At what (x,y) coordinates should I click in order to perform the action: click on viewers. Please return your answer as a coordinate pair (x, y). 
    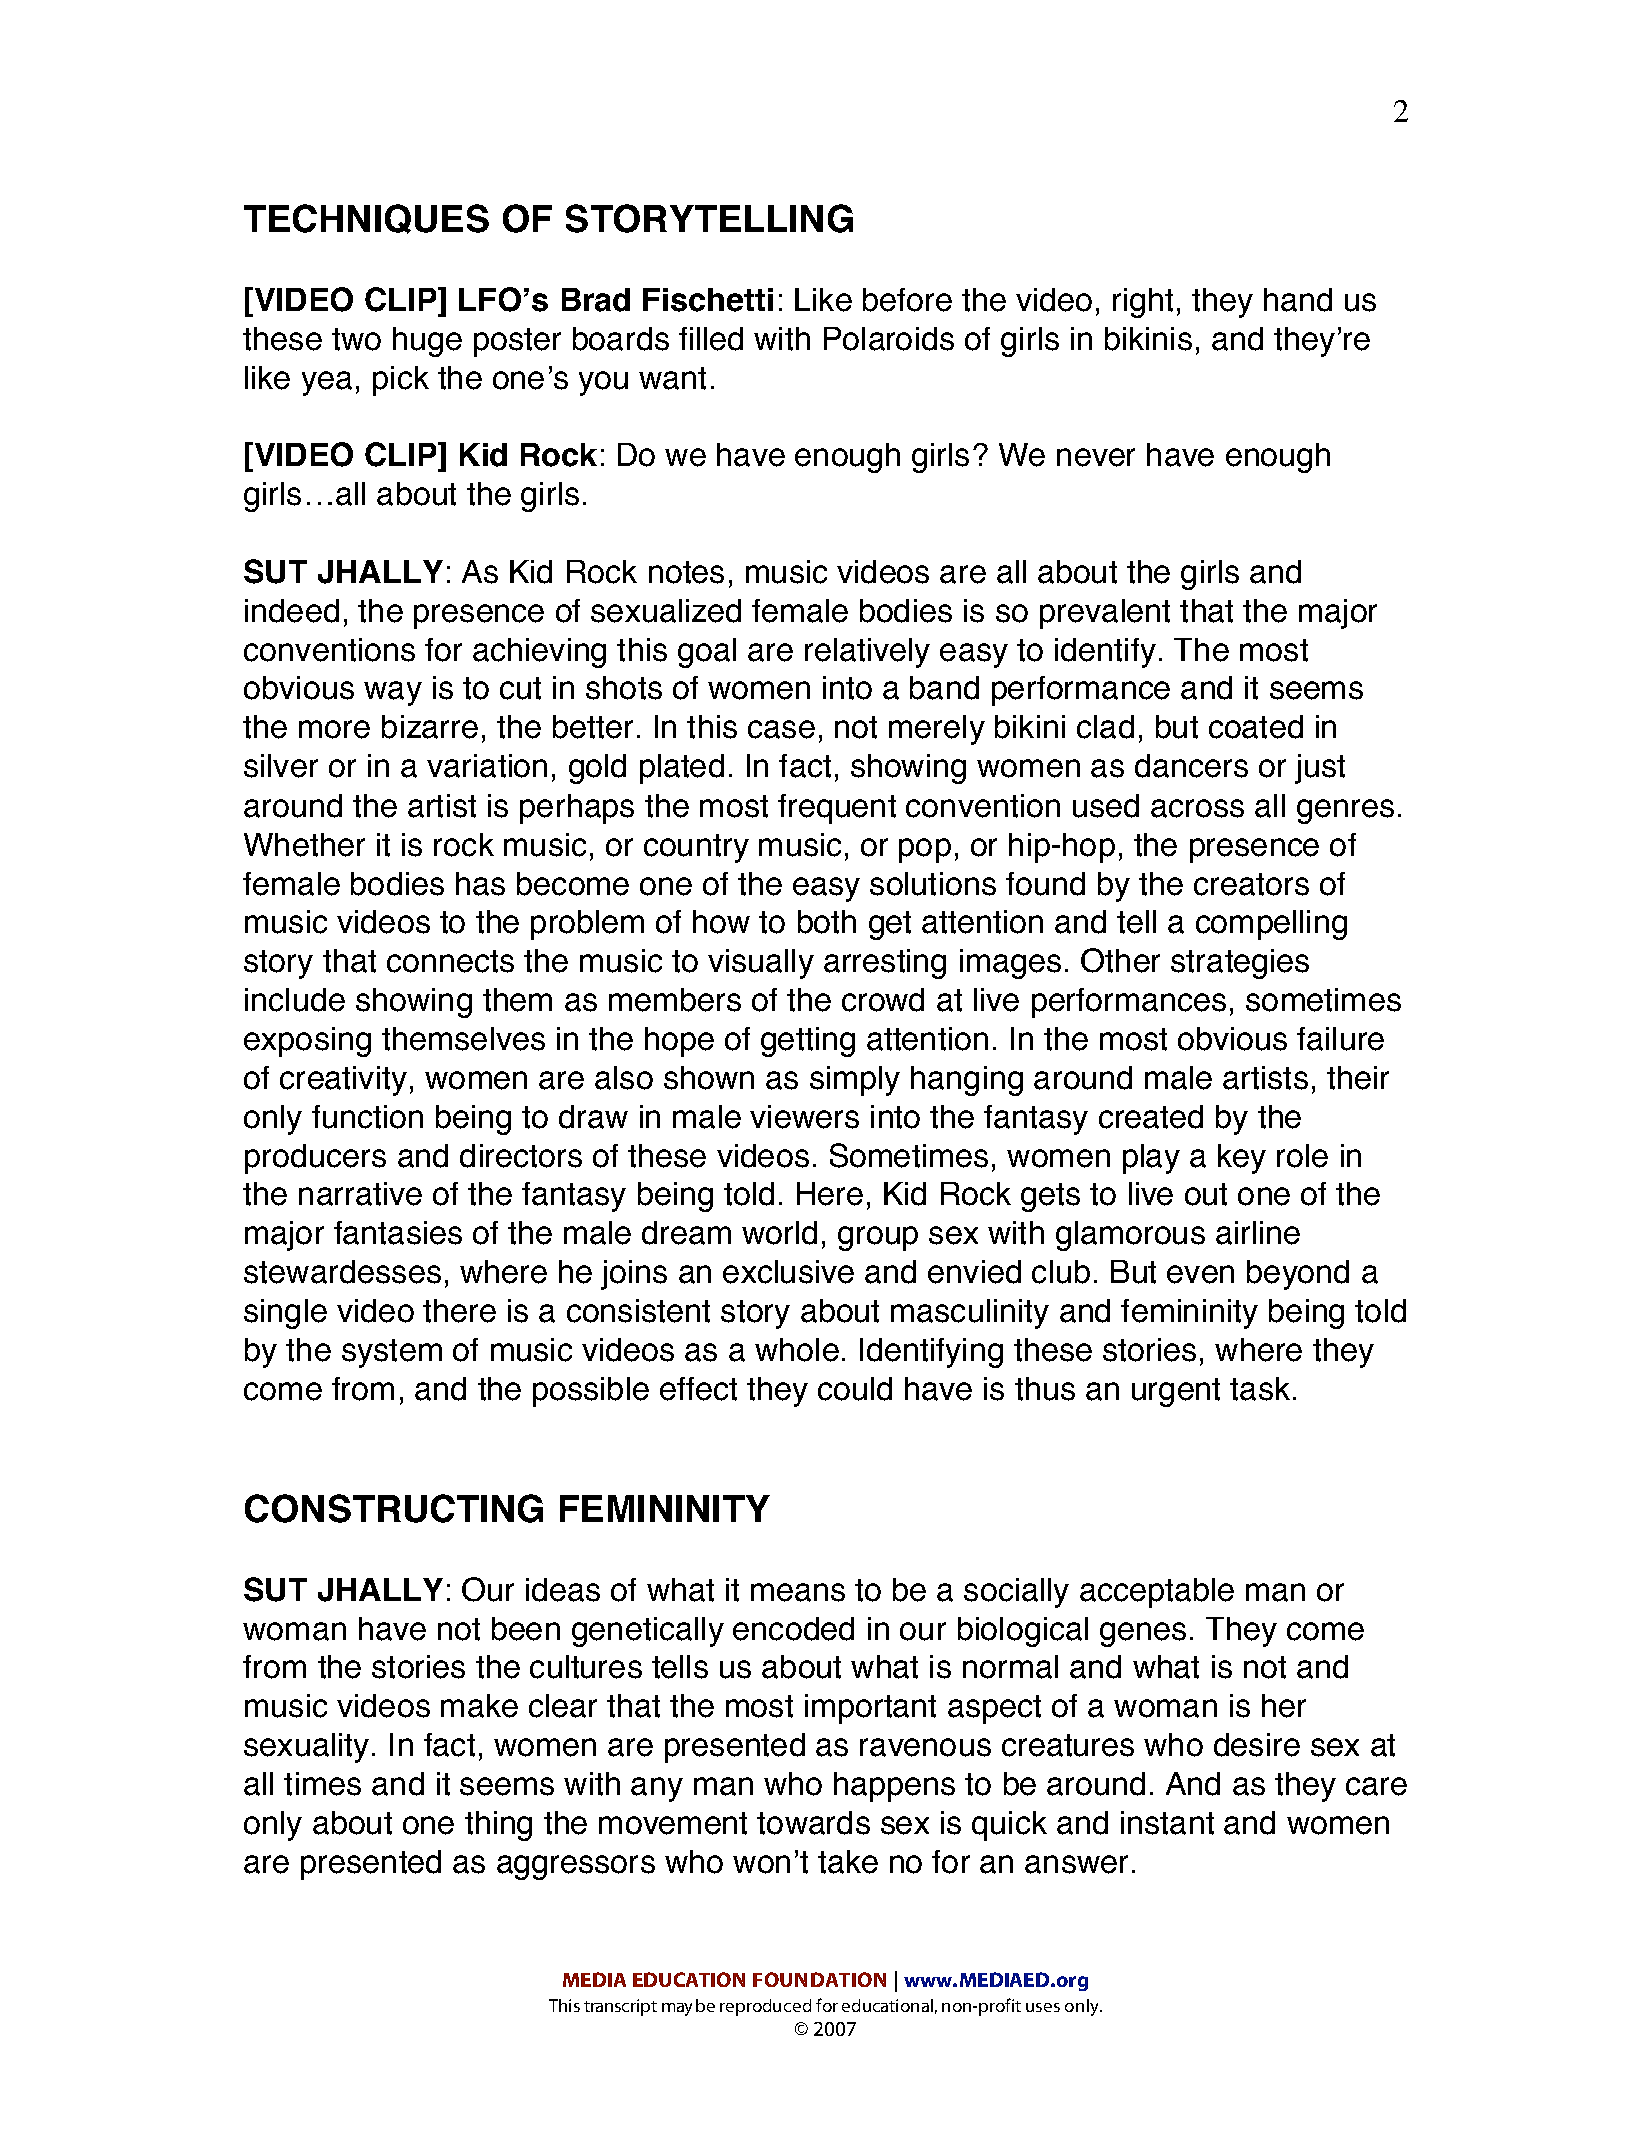
    Looking at the image, I should click on (804, 1117).
